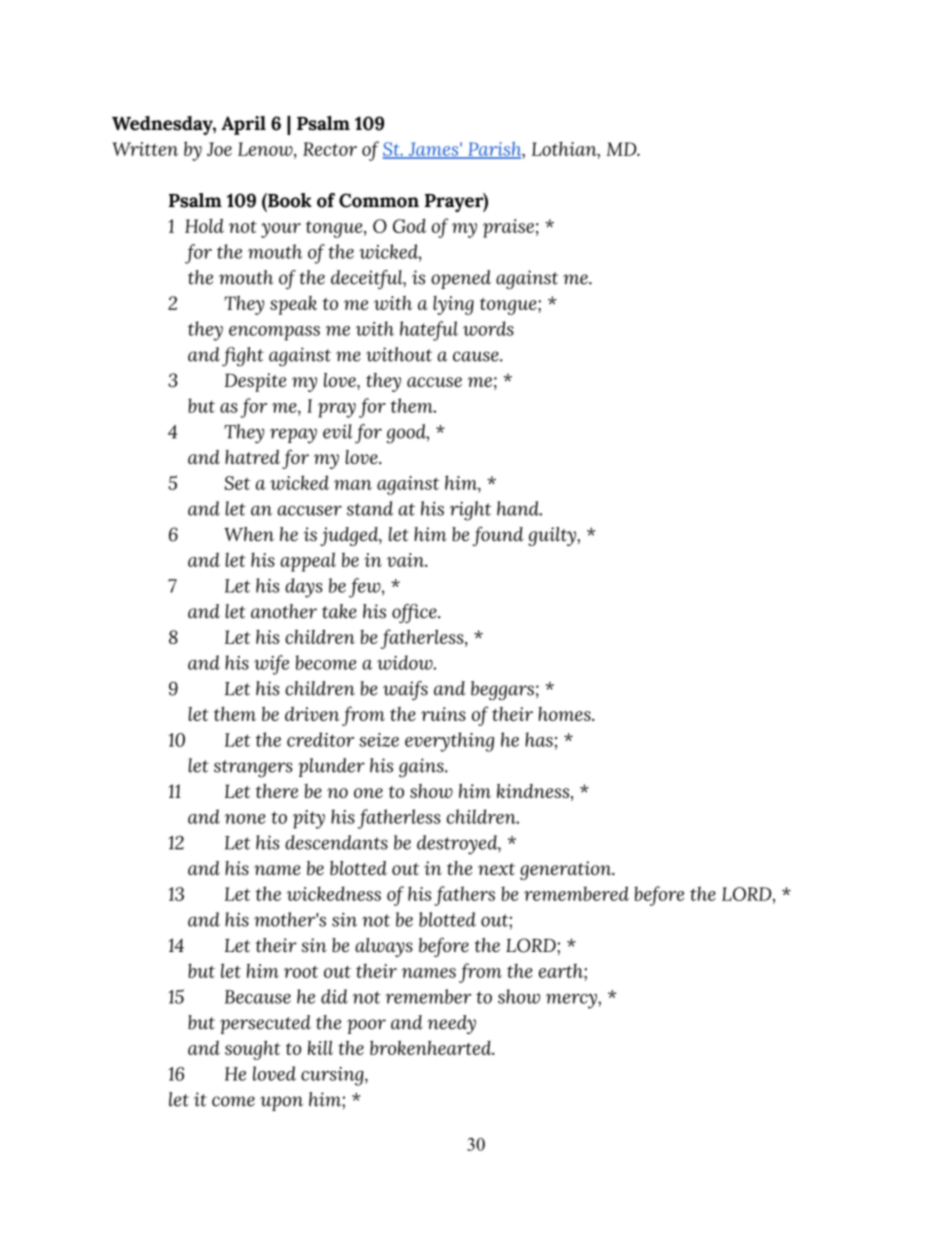 The height and width of the document is (1233, 952). I want to click on words, so click(488, 328).
